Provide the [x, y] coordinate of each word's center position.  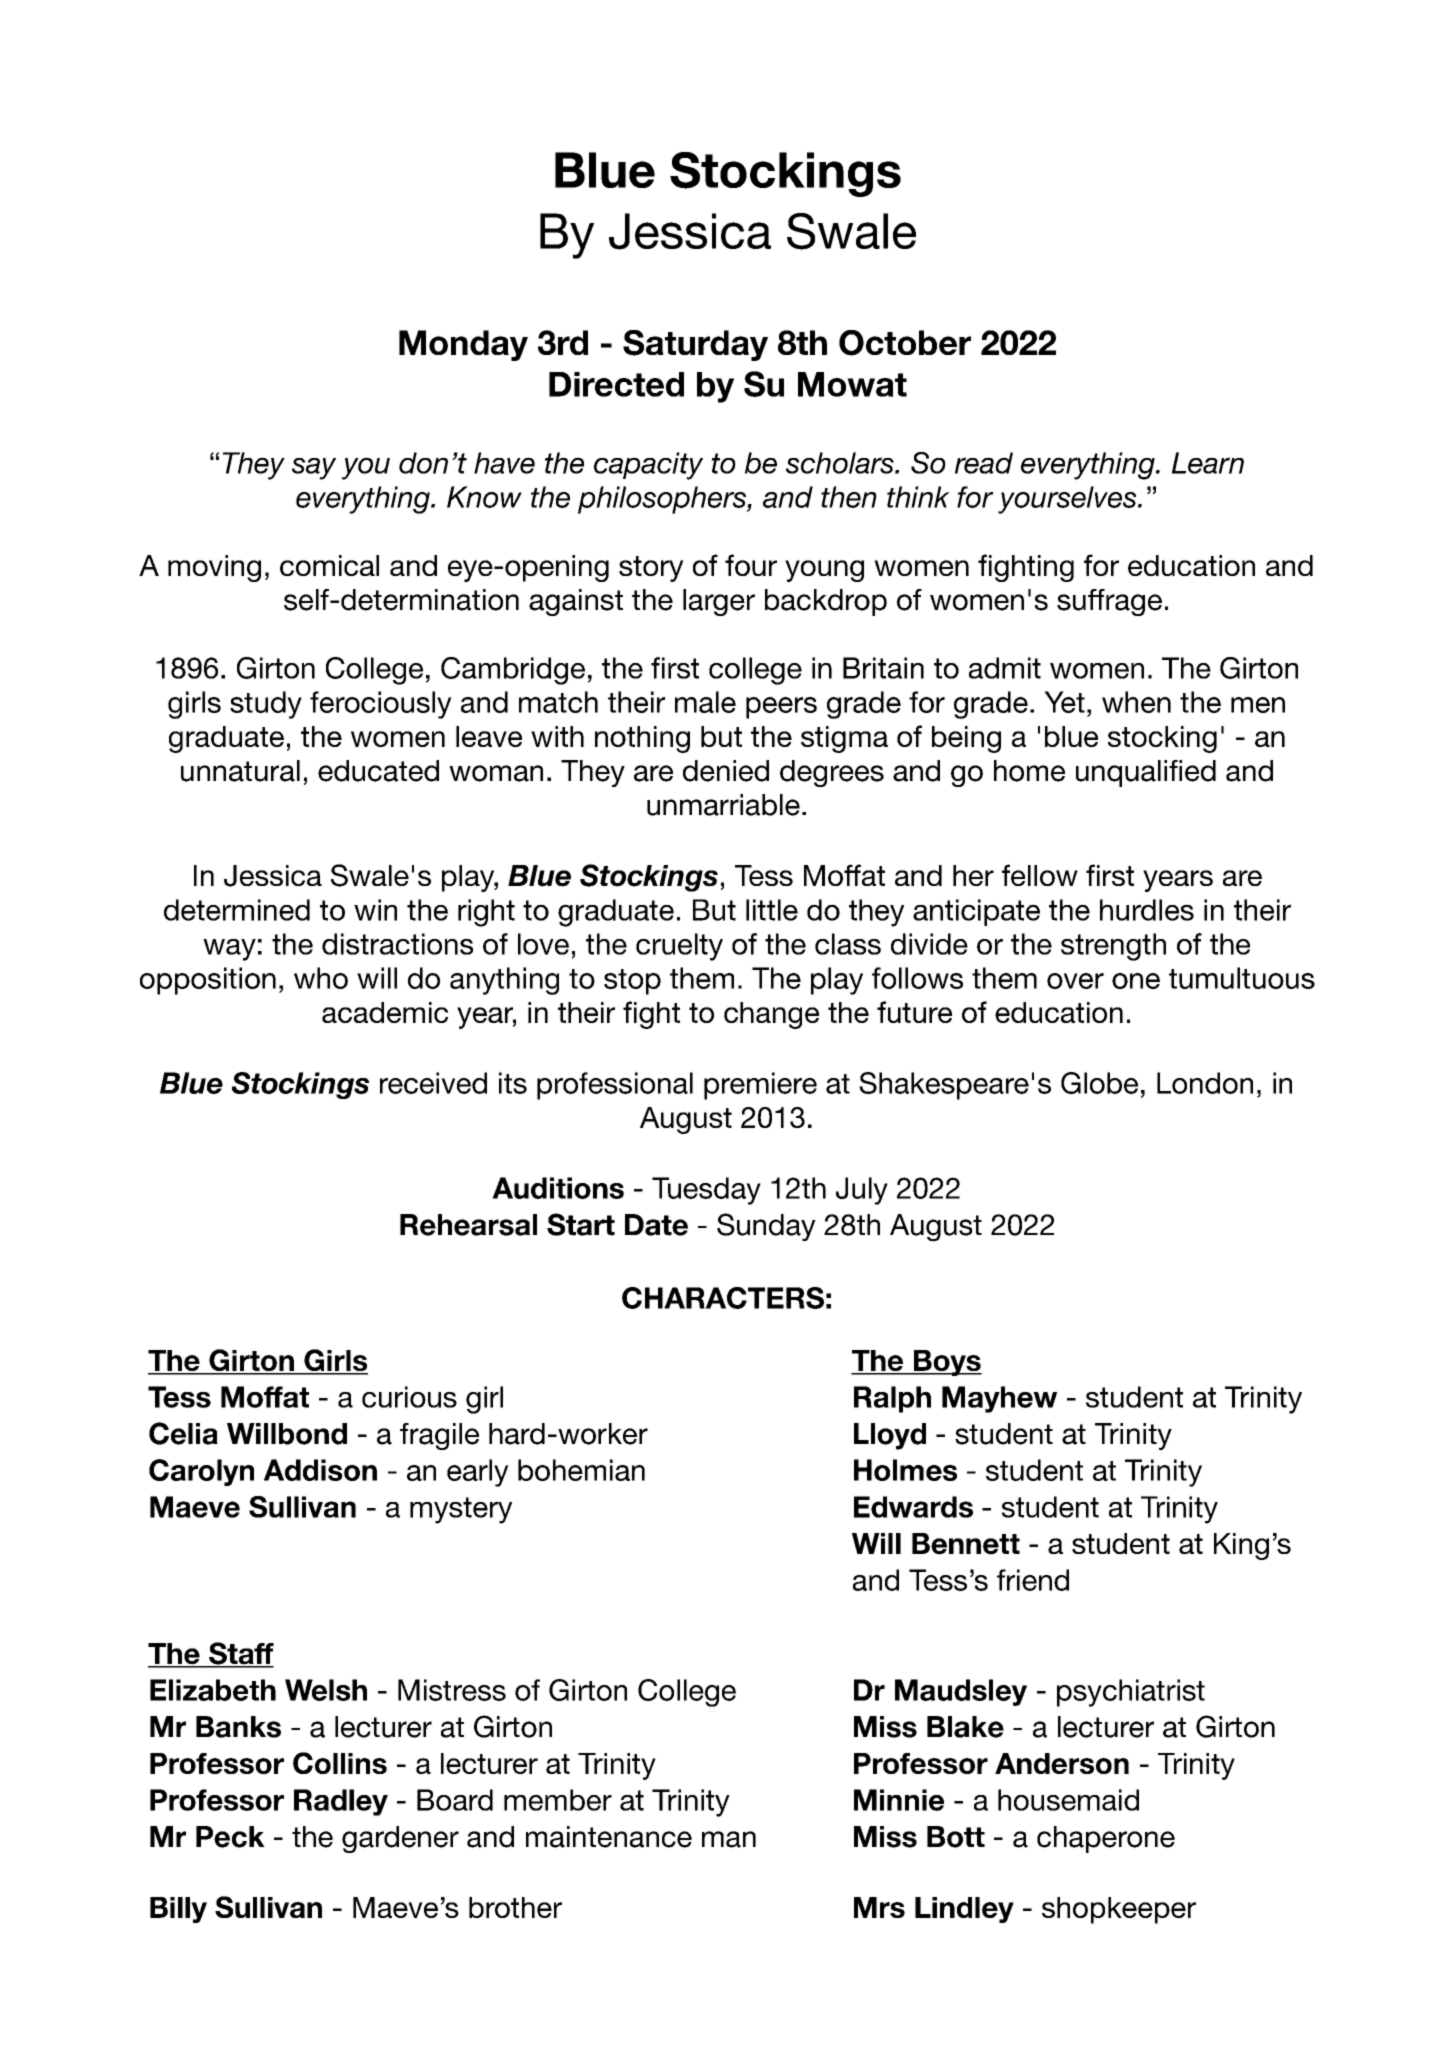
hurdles [1147, 910]
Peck [230, 1837]
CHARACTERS [723, 1298]
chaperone [1106, 1839]
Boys [947, 1363]
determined [237, 910]
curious [409, 1397]
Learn [1208, 463]
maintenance [609, 1837]
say [314, 469]
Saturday [695, 345]
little [772, 910]
